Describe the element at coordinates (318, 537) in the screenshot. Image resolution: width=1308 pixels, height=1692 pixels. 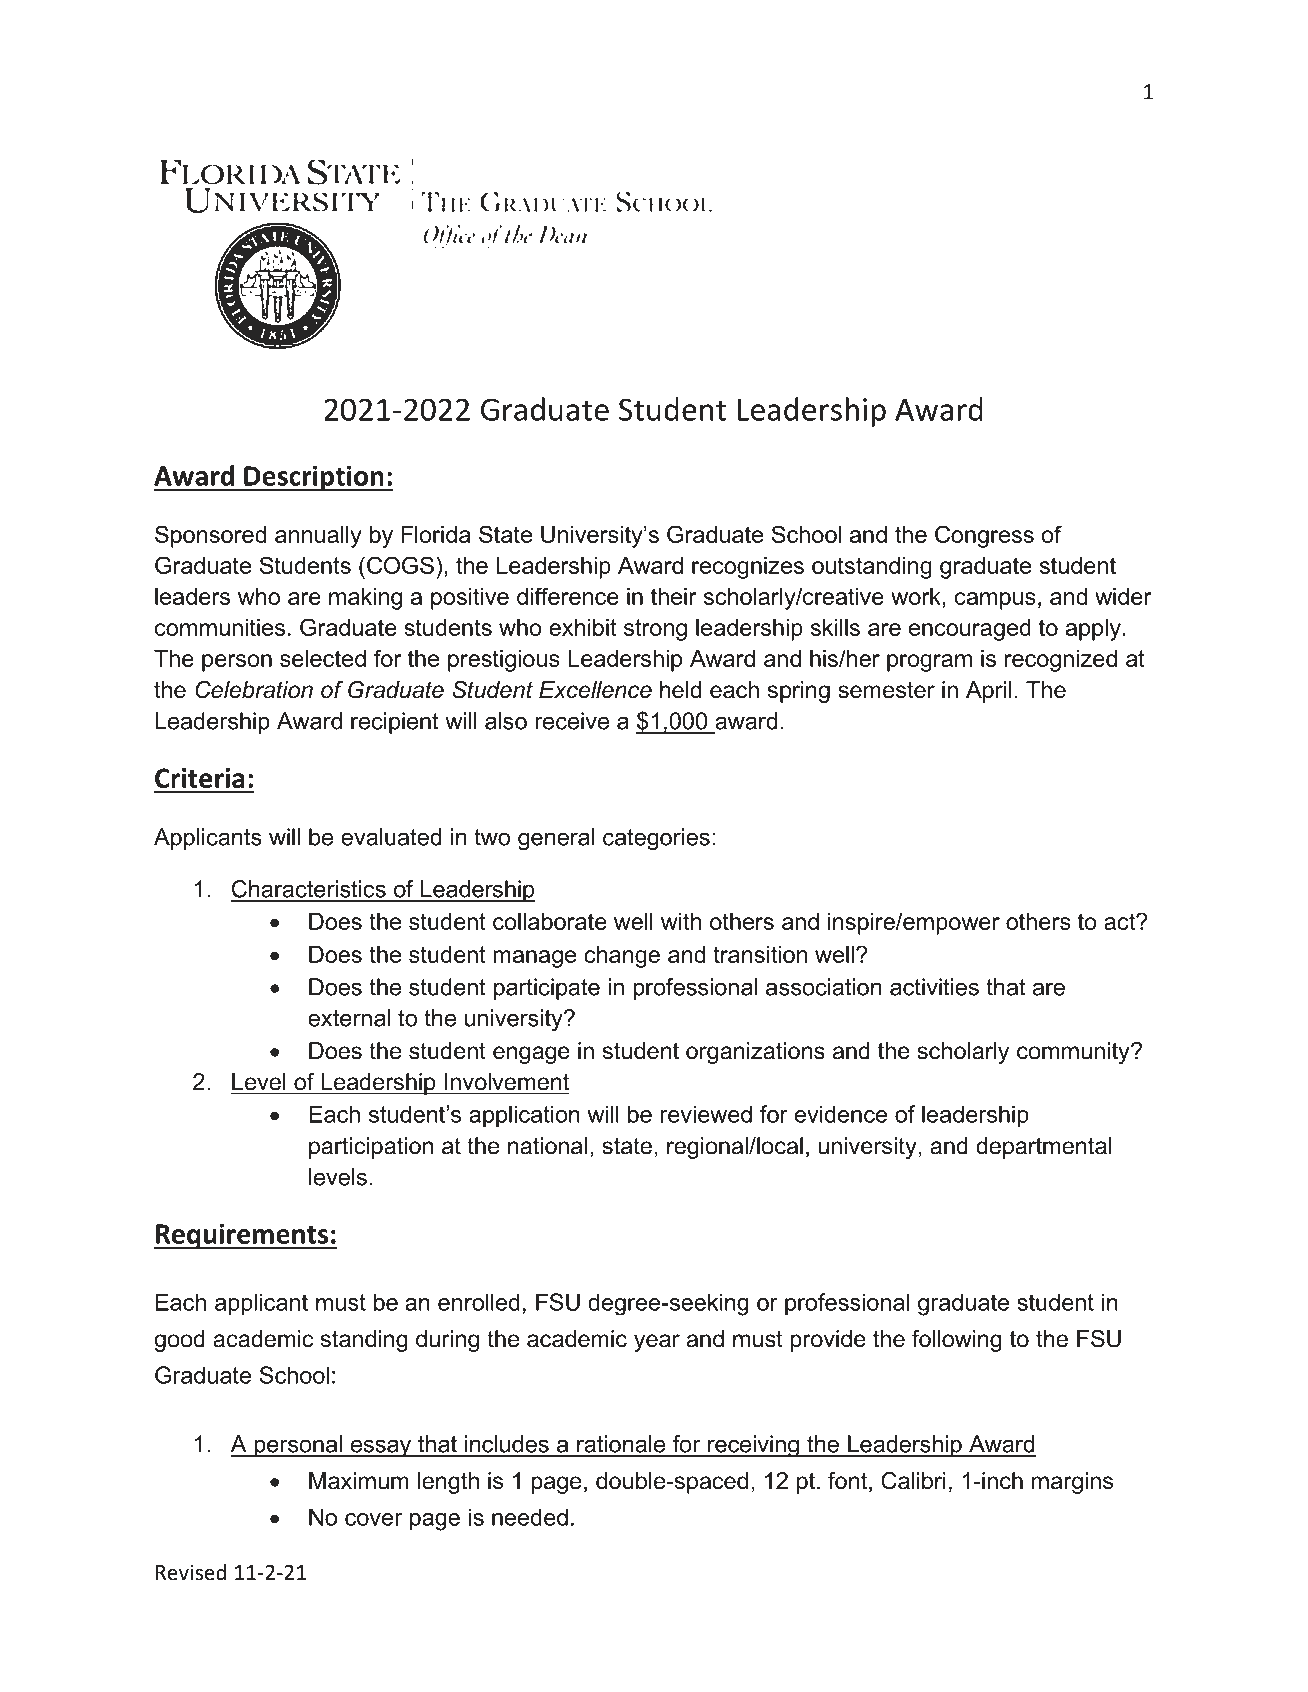
I see `annually` at that location.
